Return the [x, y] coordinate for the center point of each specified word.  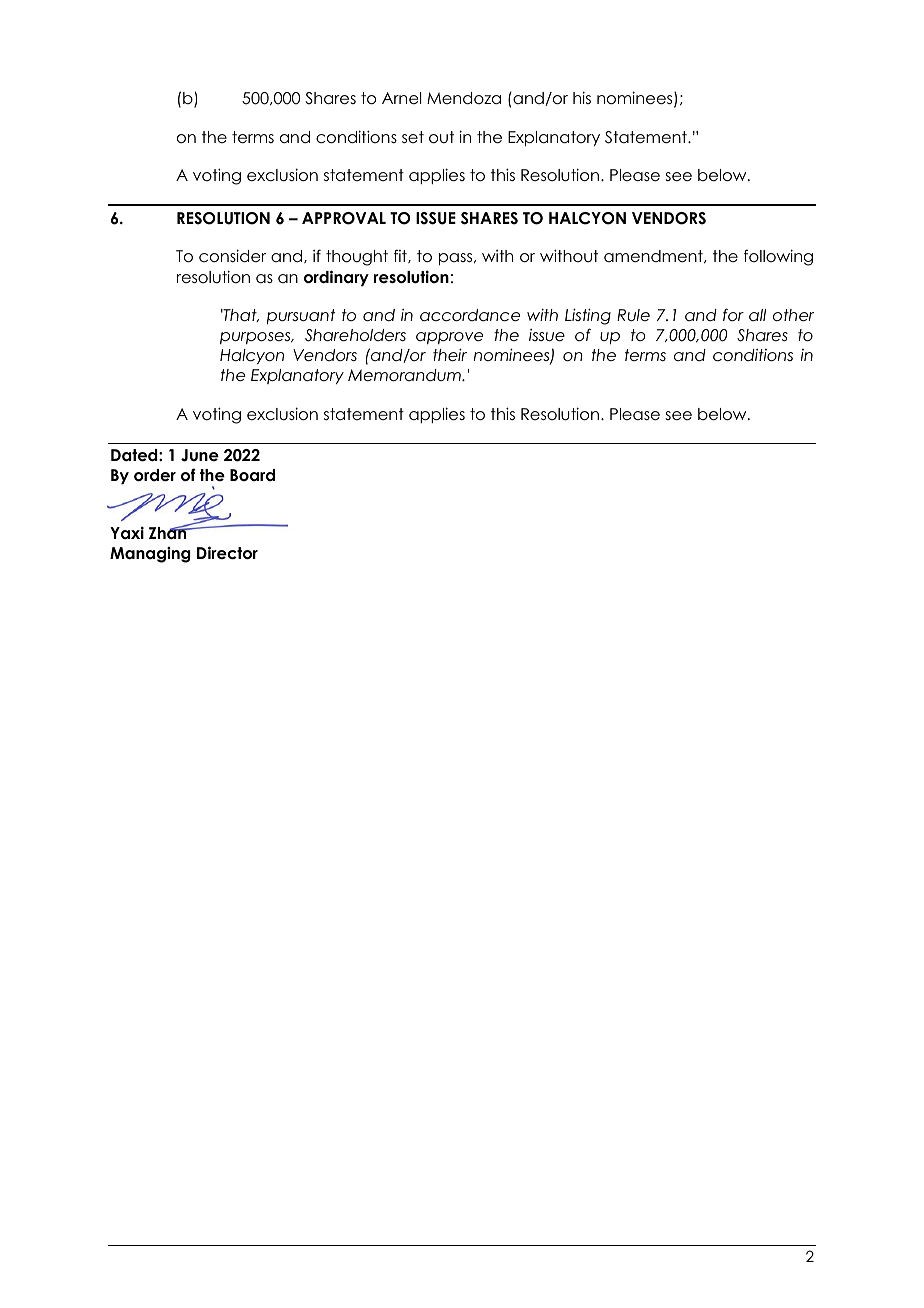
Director [227, 553]
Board [252, 475]
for [733, 314]
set [413, 137]
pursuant [301, 316]
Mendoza [464, 98]
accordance [470, 315]
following [778, 257]
